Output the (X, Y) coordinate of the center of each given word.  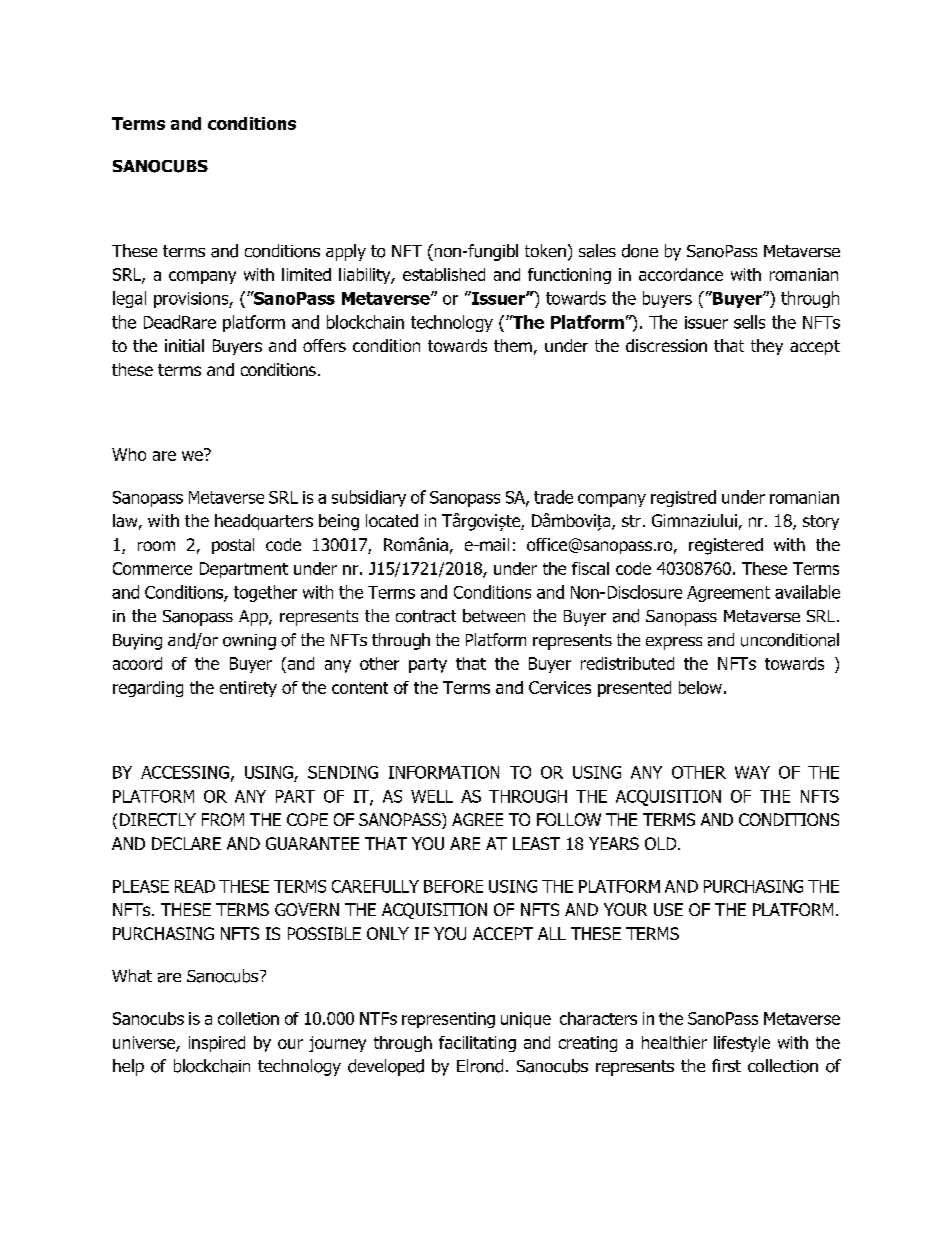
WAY (752, 772)
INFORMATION (444, 772)
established (444, 274)
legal (129, 299)
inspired (217, 1044)
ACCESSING (185, 772)
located (392, 520)
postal (233, 546)
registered (726, 546)
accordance (681, 274)
